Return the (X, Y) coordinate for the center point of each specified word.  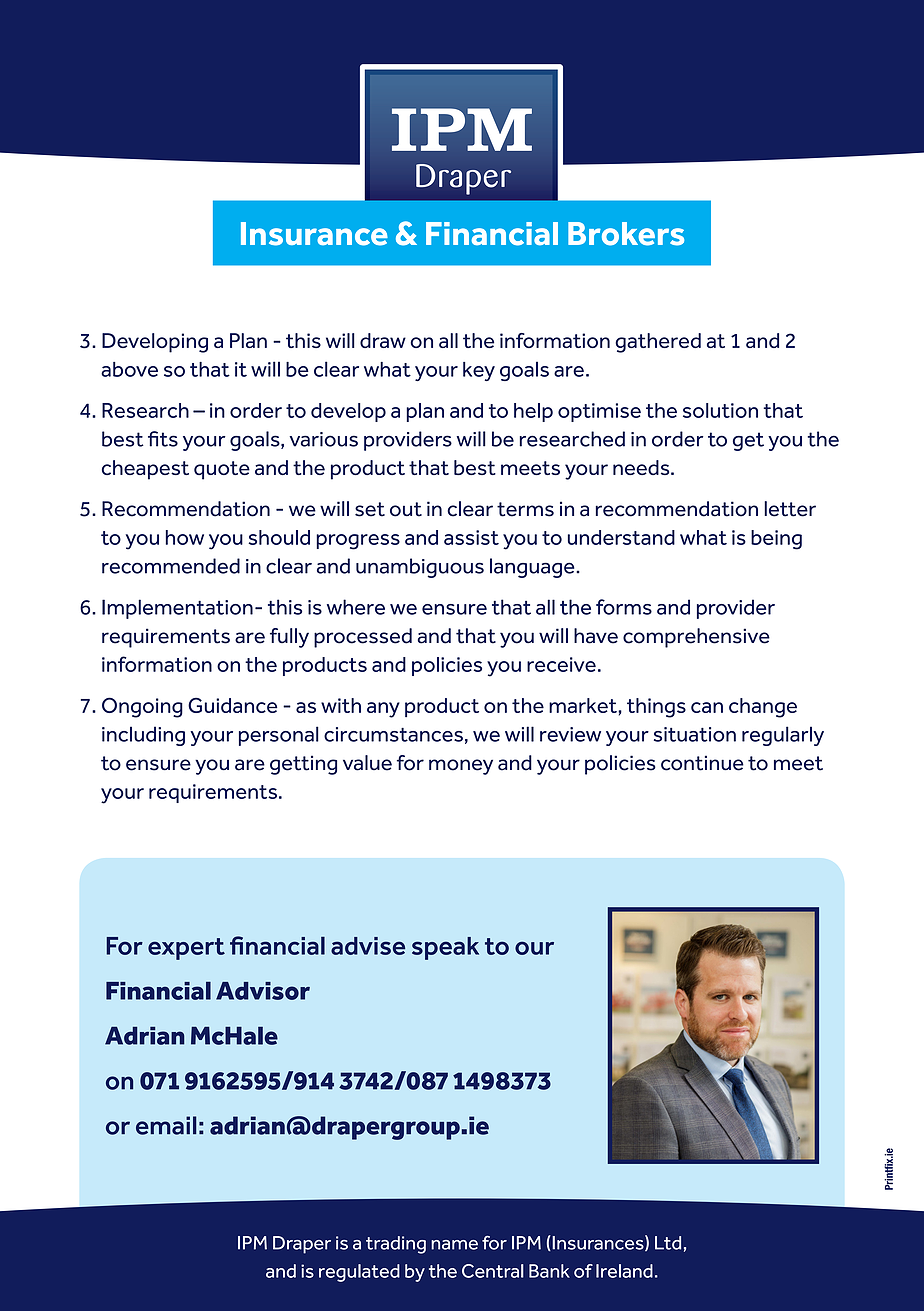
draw (383, 340)
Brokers (626, 234)
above (129, 369)
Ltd (668, 1243)
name (454, 1245)
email (166, 1125)
